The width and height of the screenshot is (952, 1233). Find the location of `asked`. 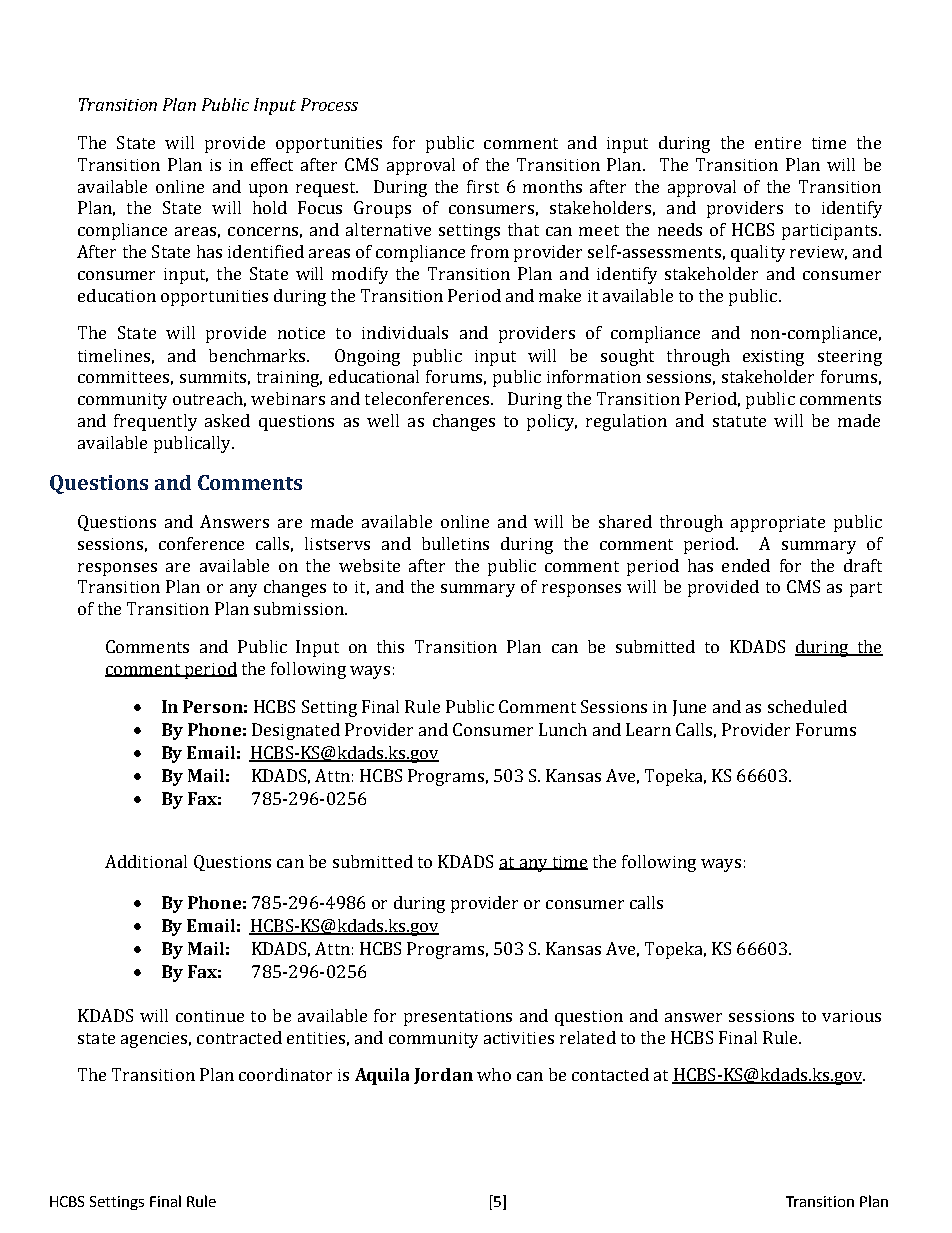

asked is located at coordinates (227, 420).
